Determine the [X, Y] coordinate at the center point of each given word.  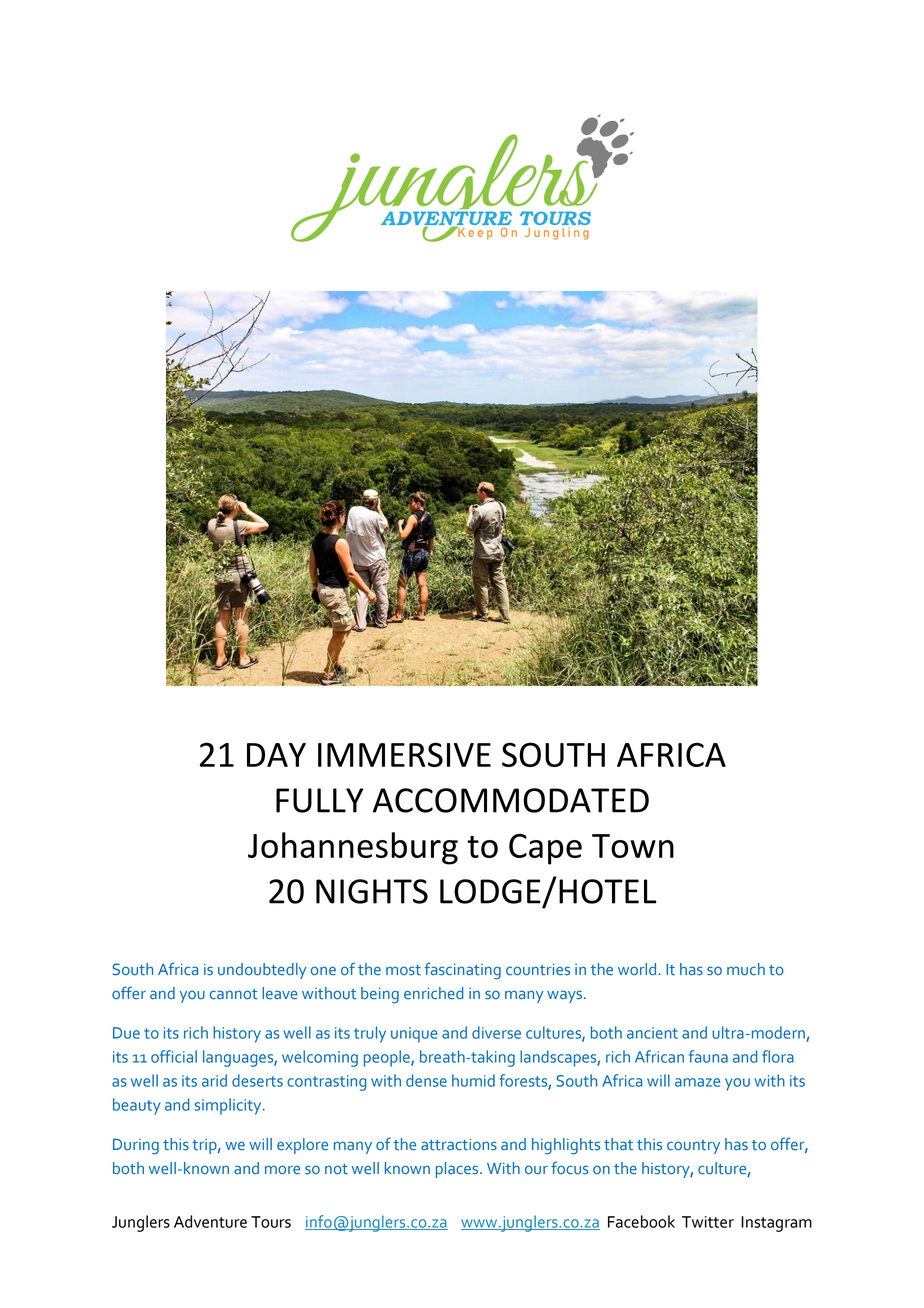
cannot [234, 994]
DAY [276, 755]
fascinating [463, 971]
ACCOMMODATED [511, 800]
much [746, 969]
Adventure [210, 1221]
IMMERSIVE [404, 754]
